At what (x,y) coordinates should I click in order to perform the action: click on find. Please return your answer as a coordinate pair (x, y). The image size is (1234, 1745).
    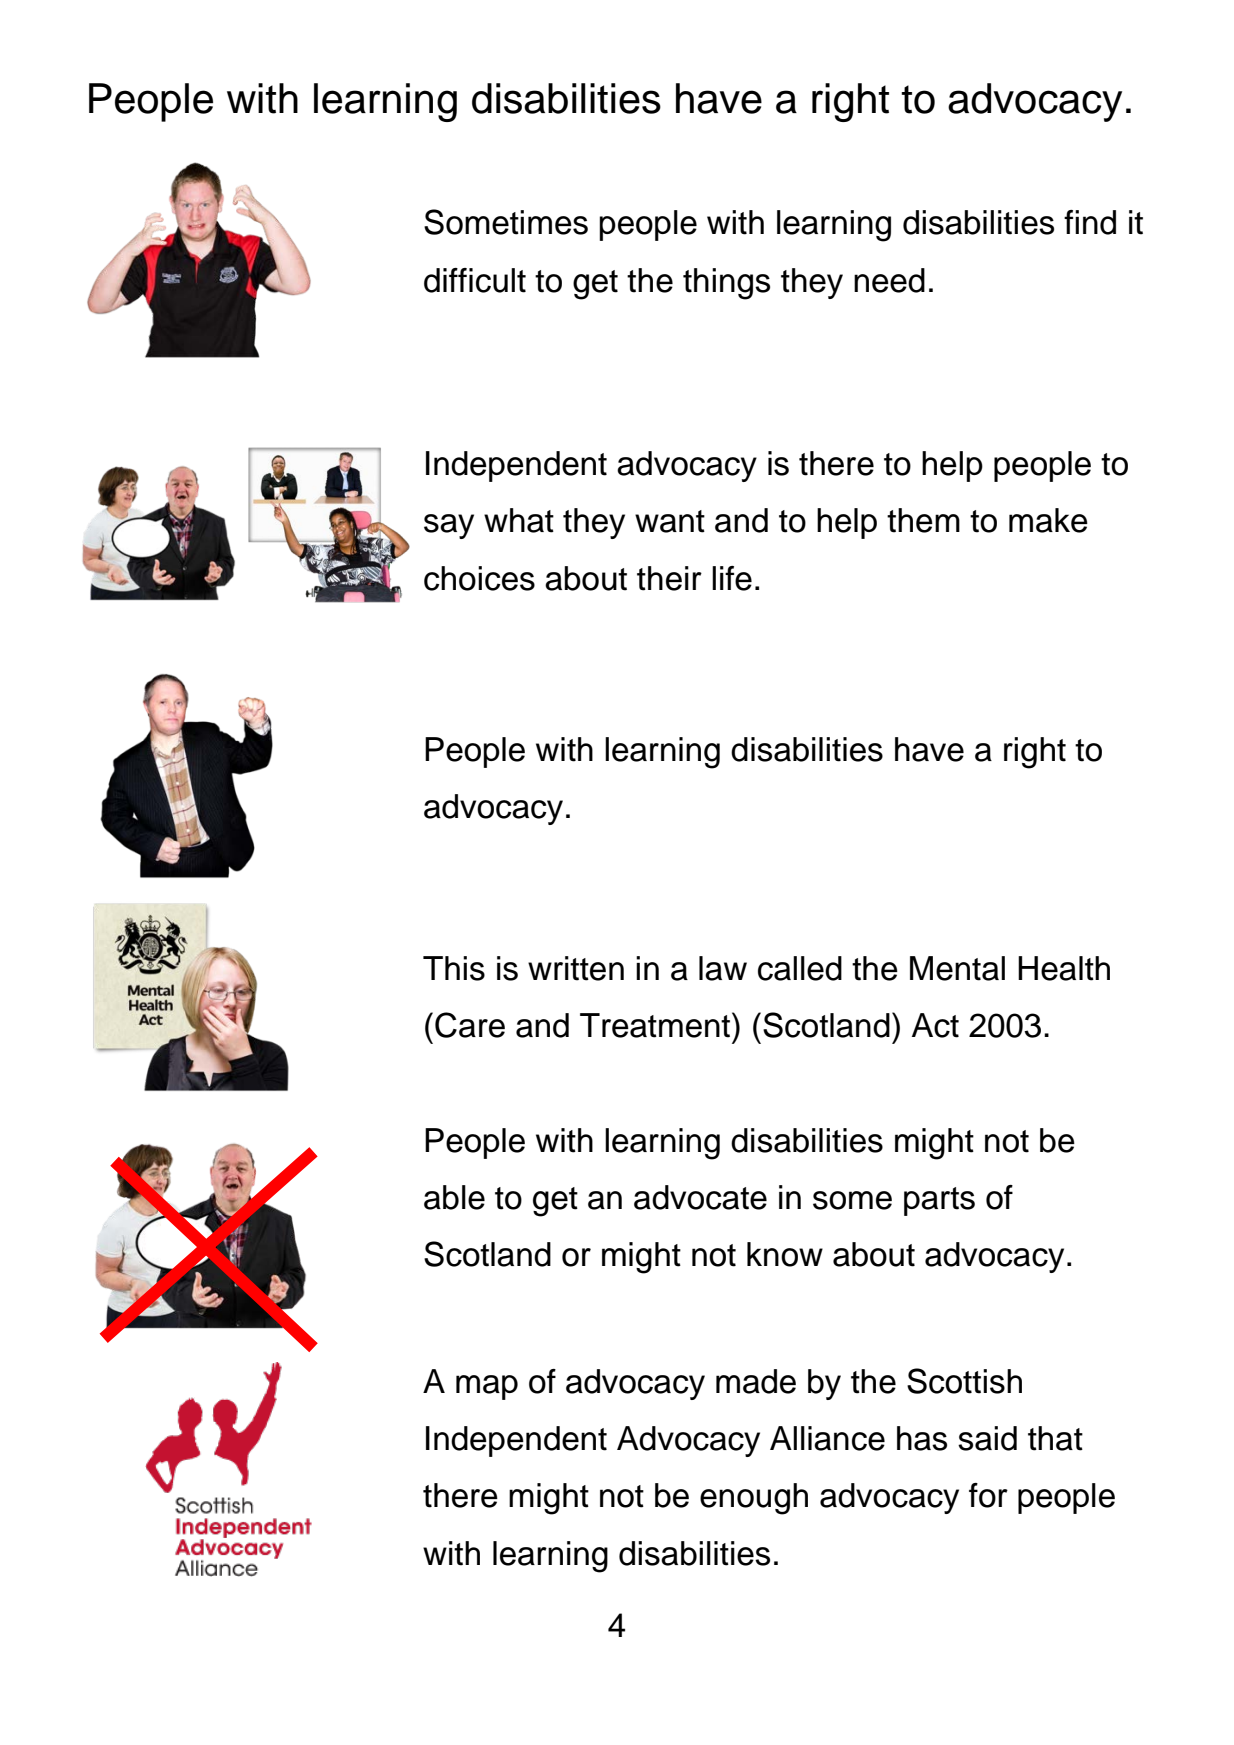
    Looking at the image, I should click on (1090, 222).
